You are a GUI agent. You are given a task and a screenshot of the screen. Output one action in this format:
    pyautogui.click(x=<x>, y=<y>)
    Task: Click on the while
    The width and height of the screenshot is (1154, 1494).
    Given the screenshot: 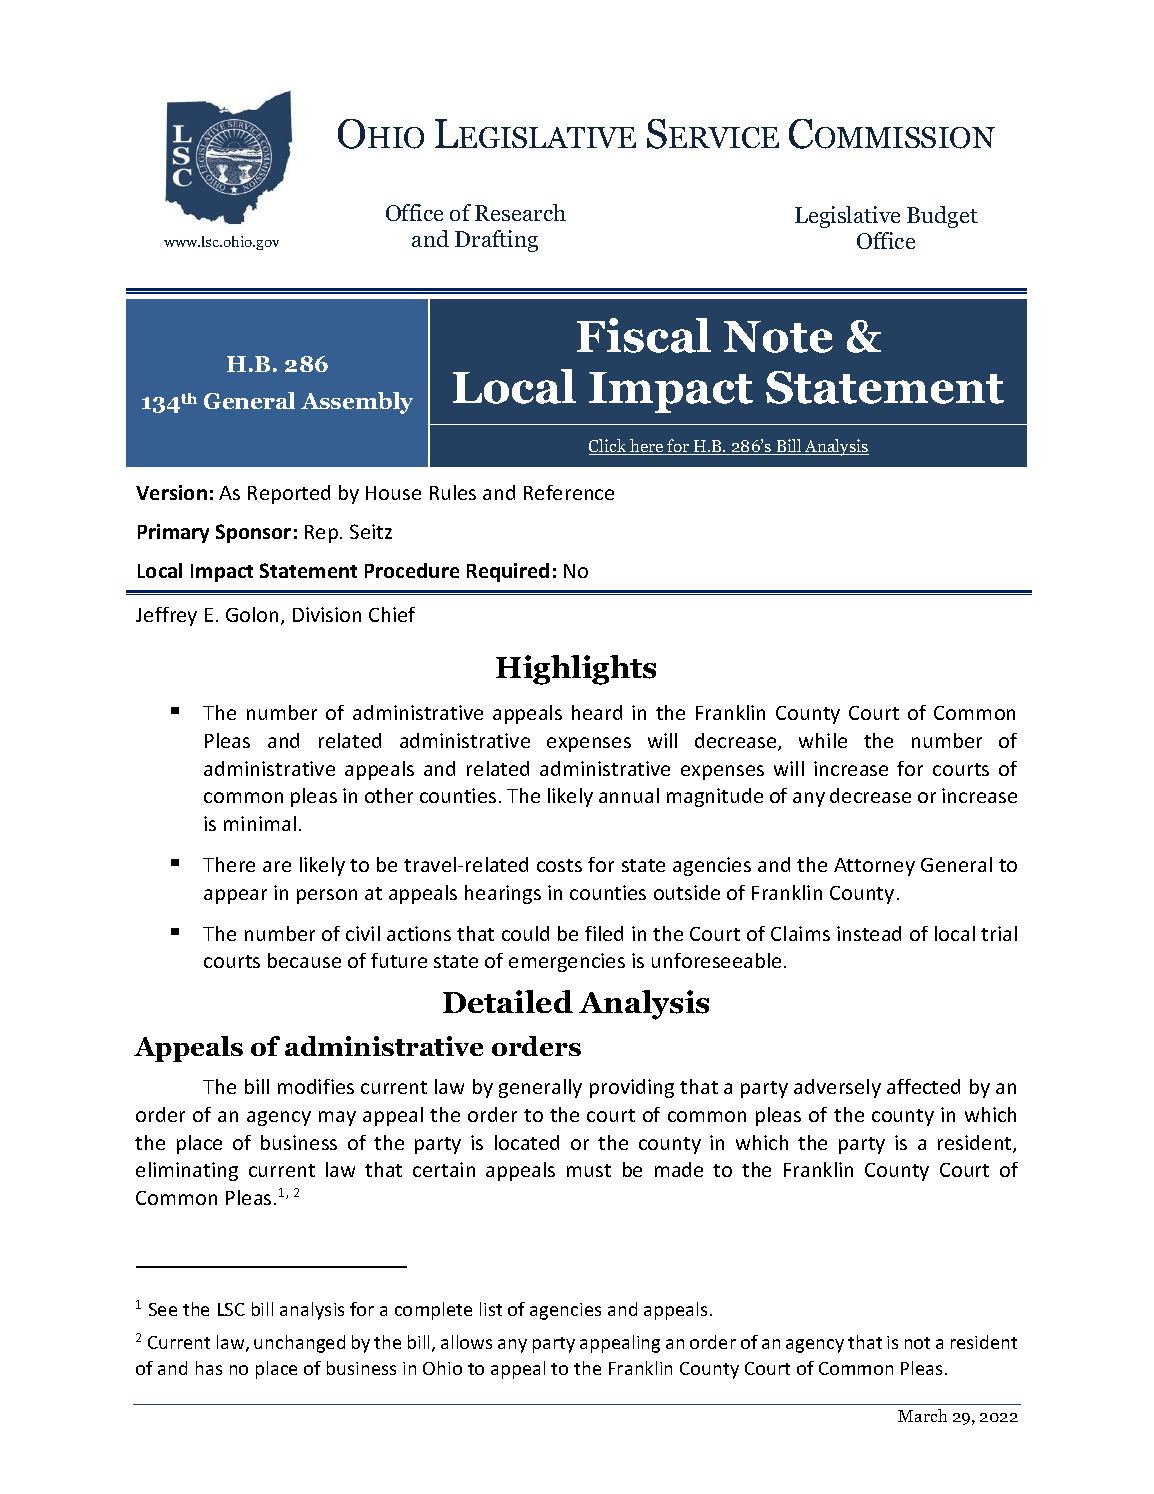 What is the action you would take?
    pyautogui.click(x=823, y=740)
